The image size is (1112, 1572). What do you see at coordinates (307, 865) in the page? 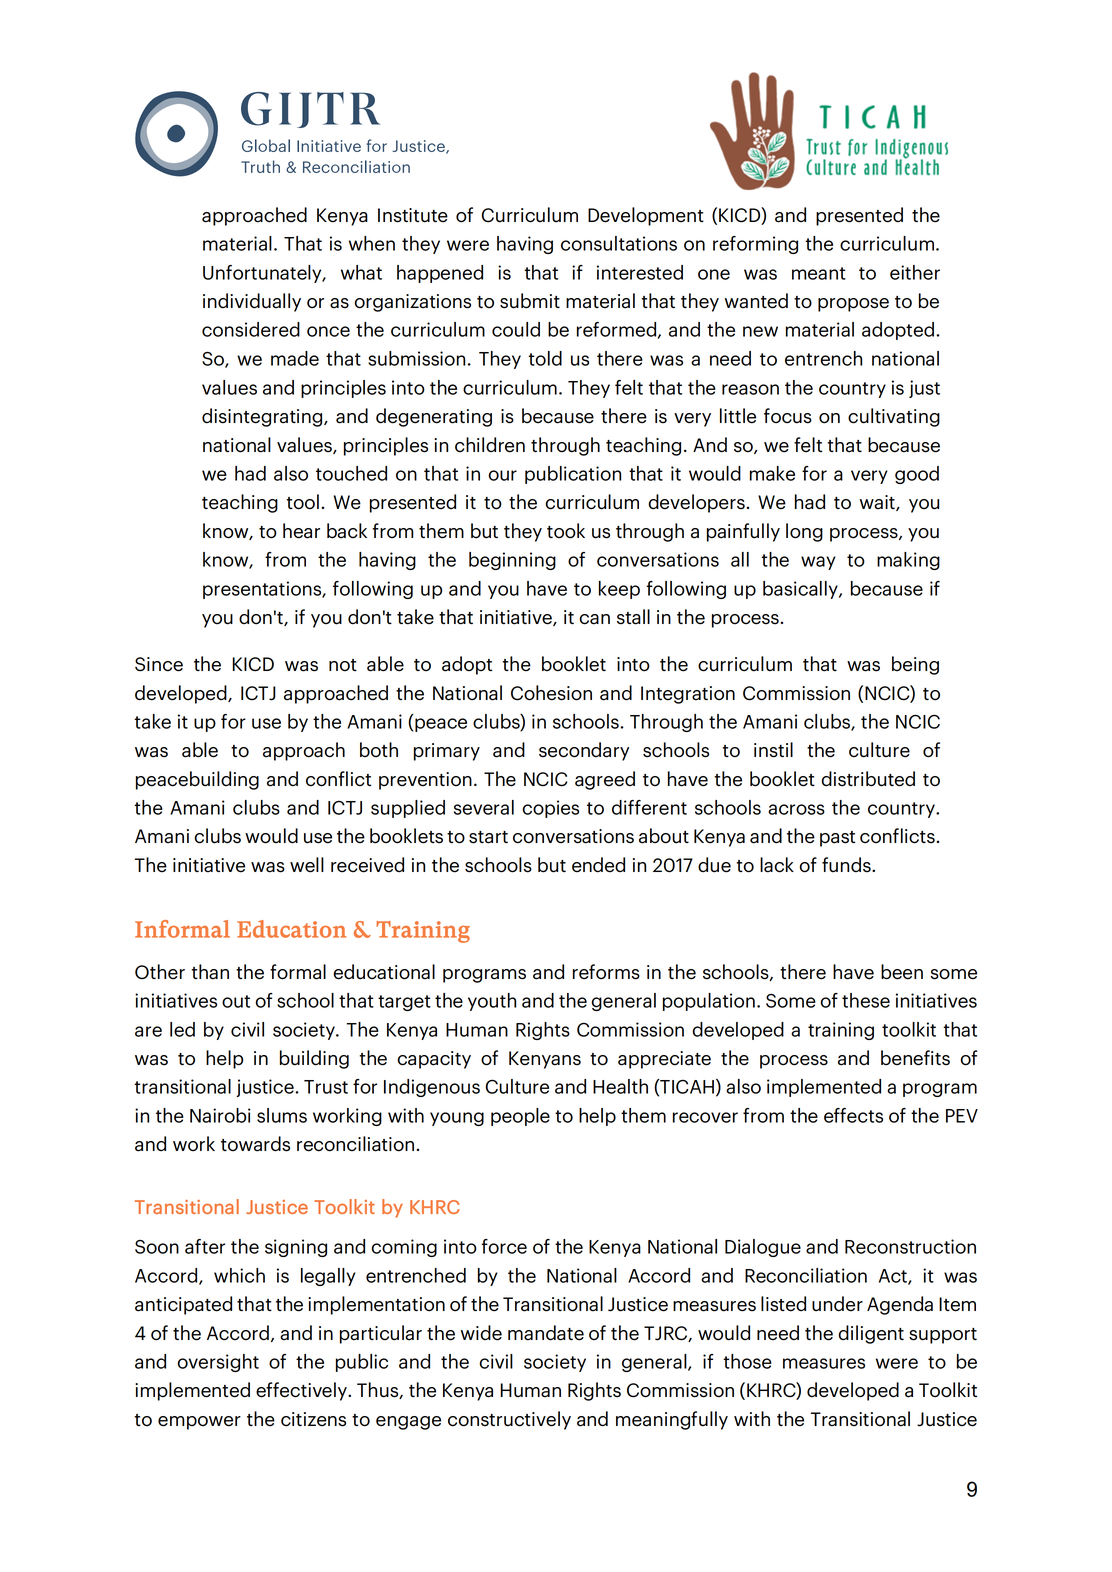
I see `well` at bounding box center [307, 865].
